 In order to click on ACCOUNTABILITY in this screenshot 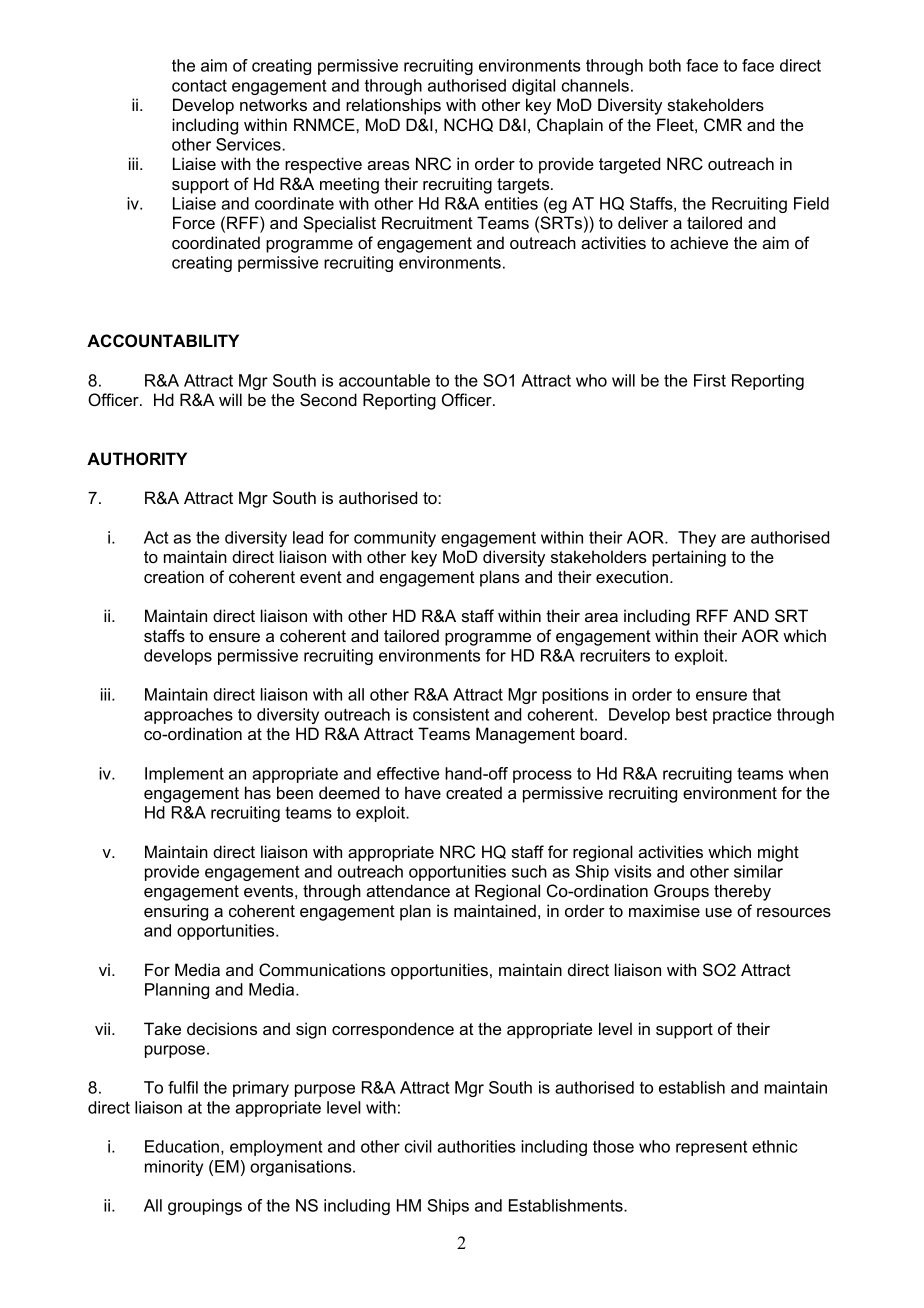, I will do `click(163, 341)`.
